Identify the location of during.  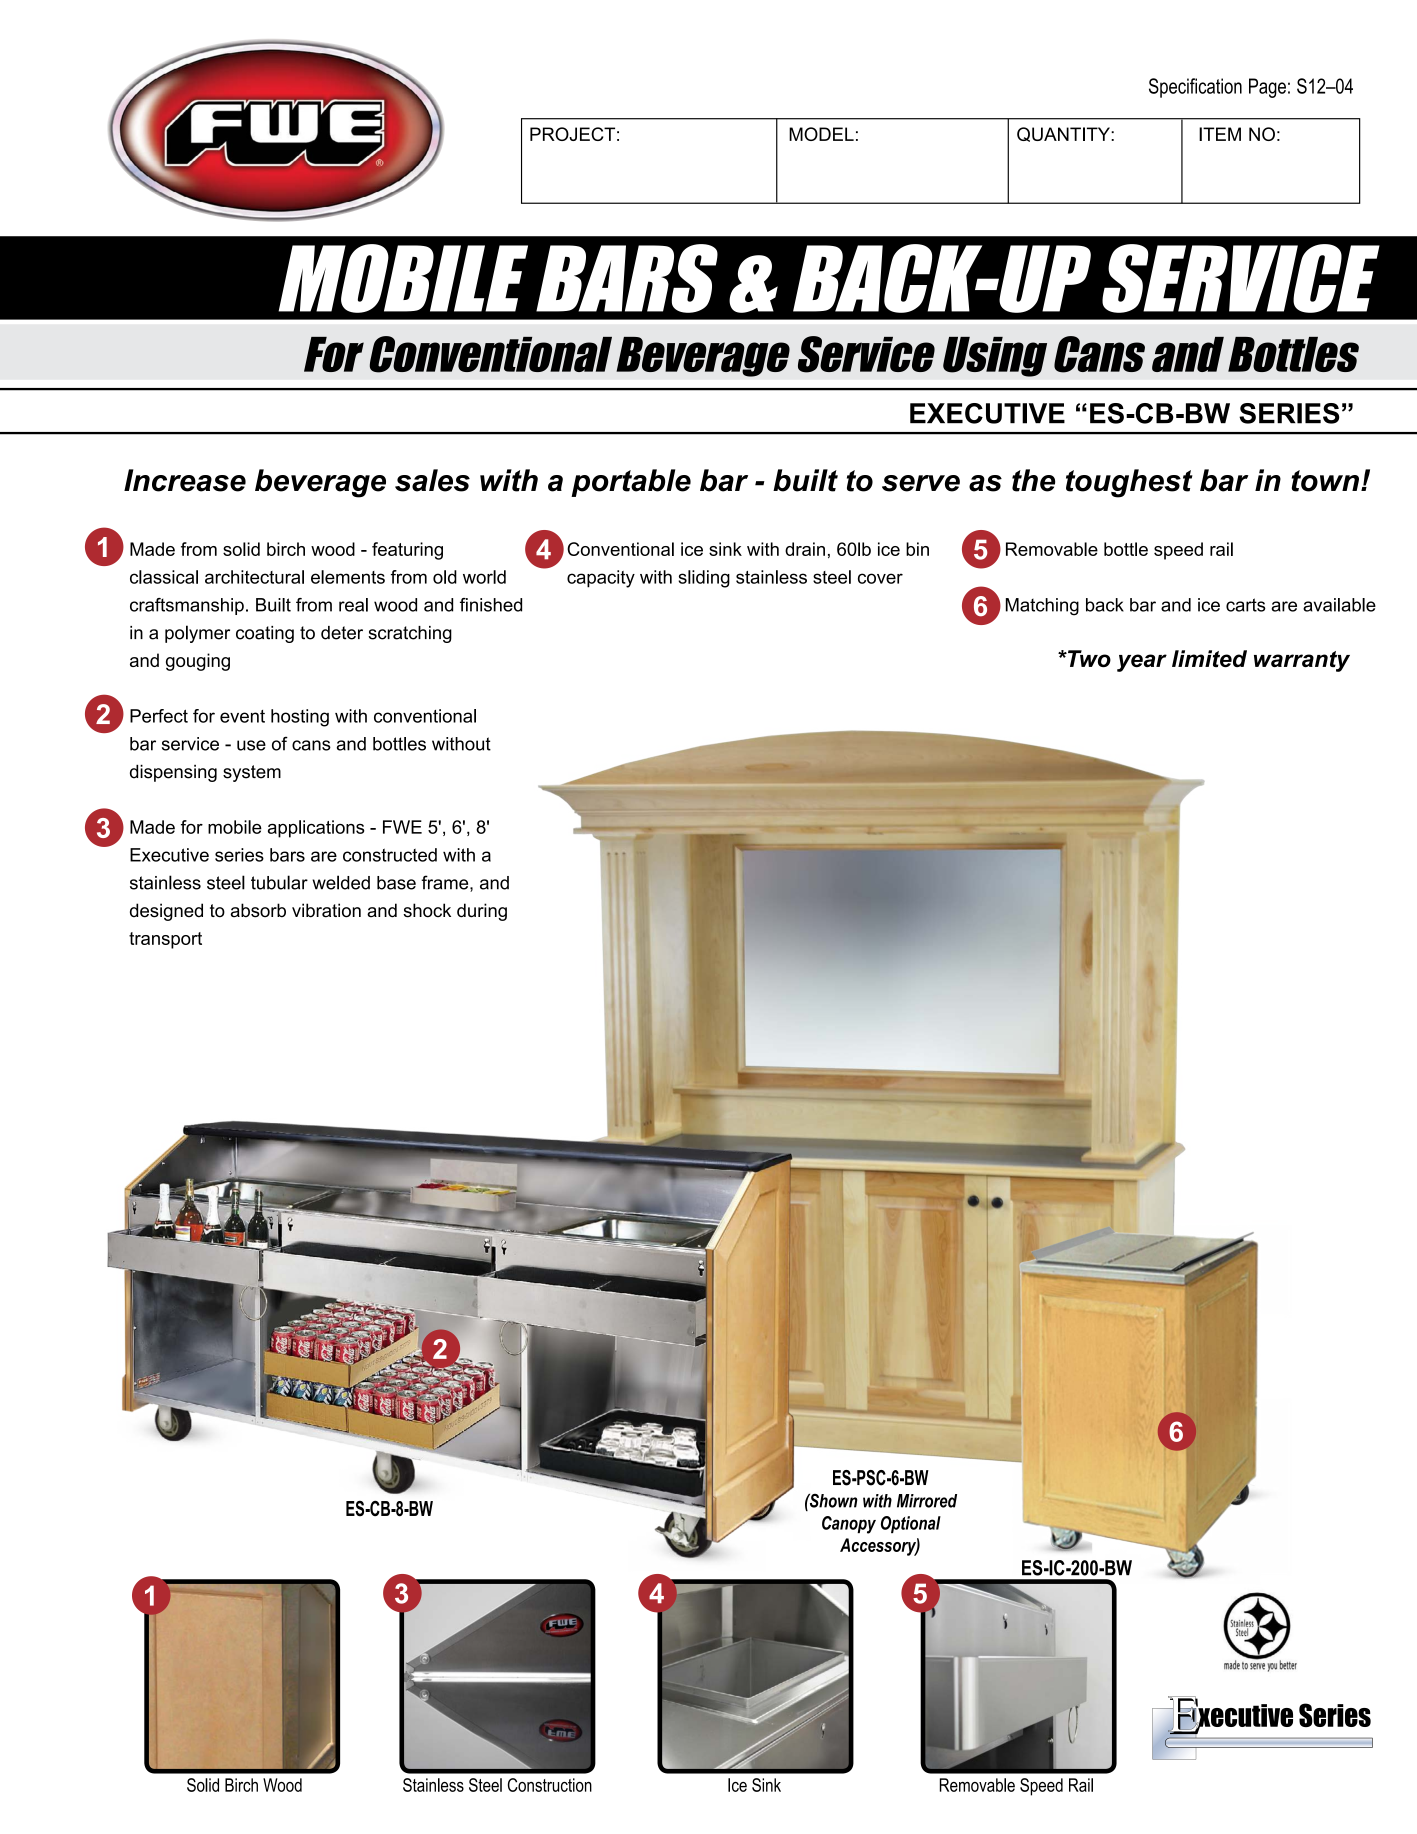
(482, 912).
